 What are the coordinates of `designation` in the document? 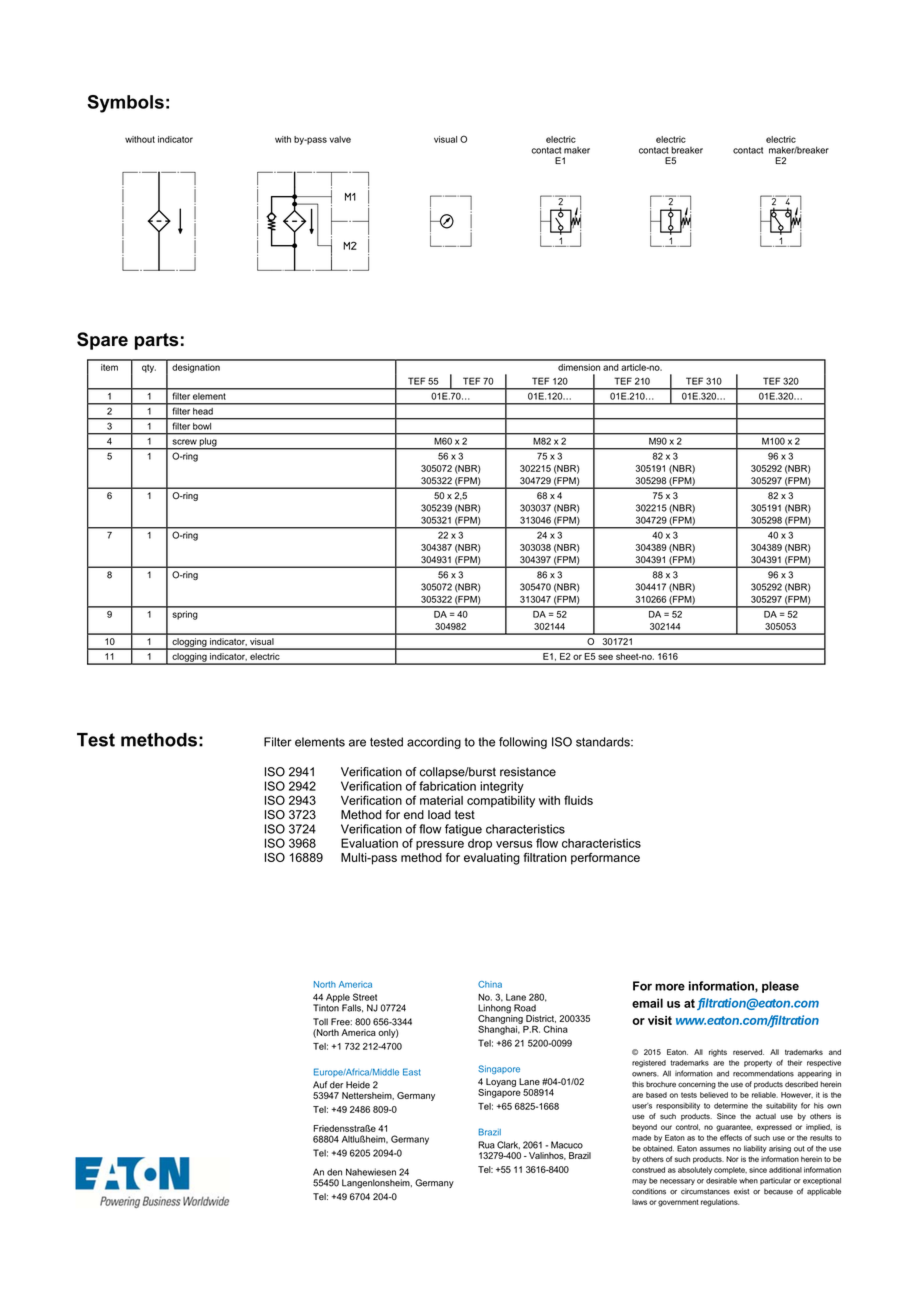 It's located at (196, 368).
